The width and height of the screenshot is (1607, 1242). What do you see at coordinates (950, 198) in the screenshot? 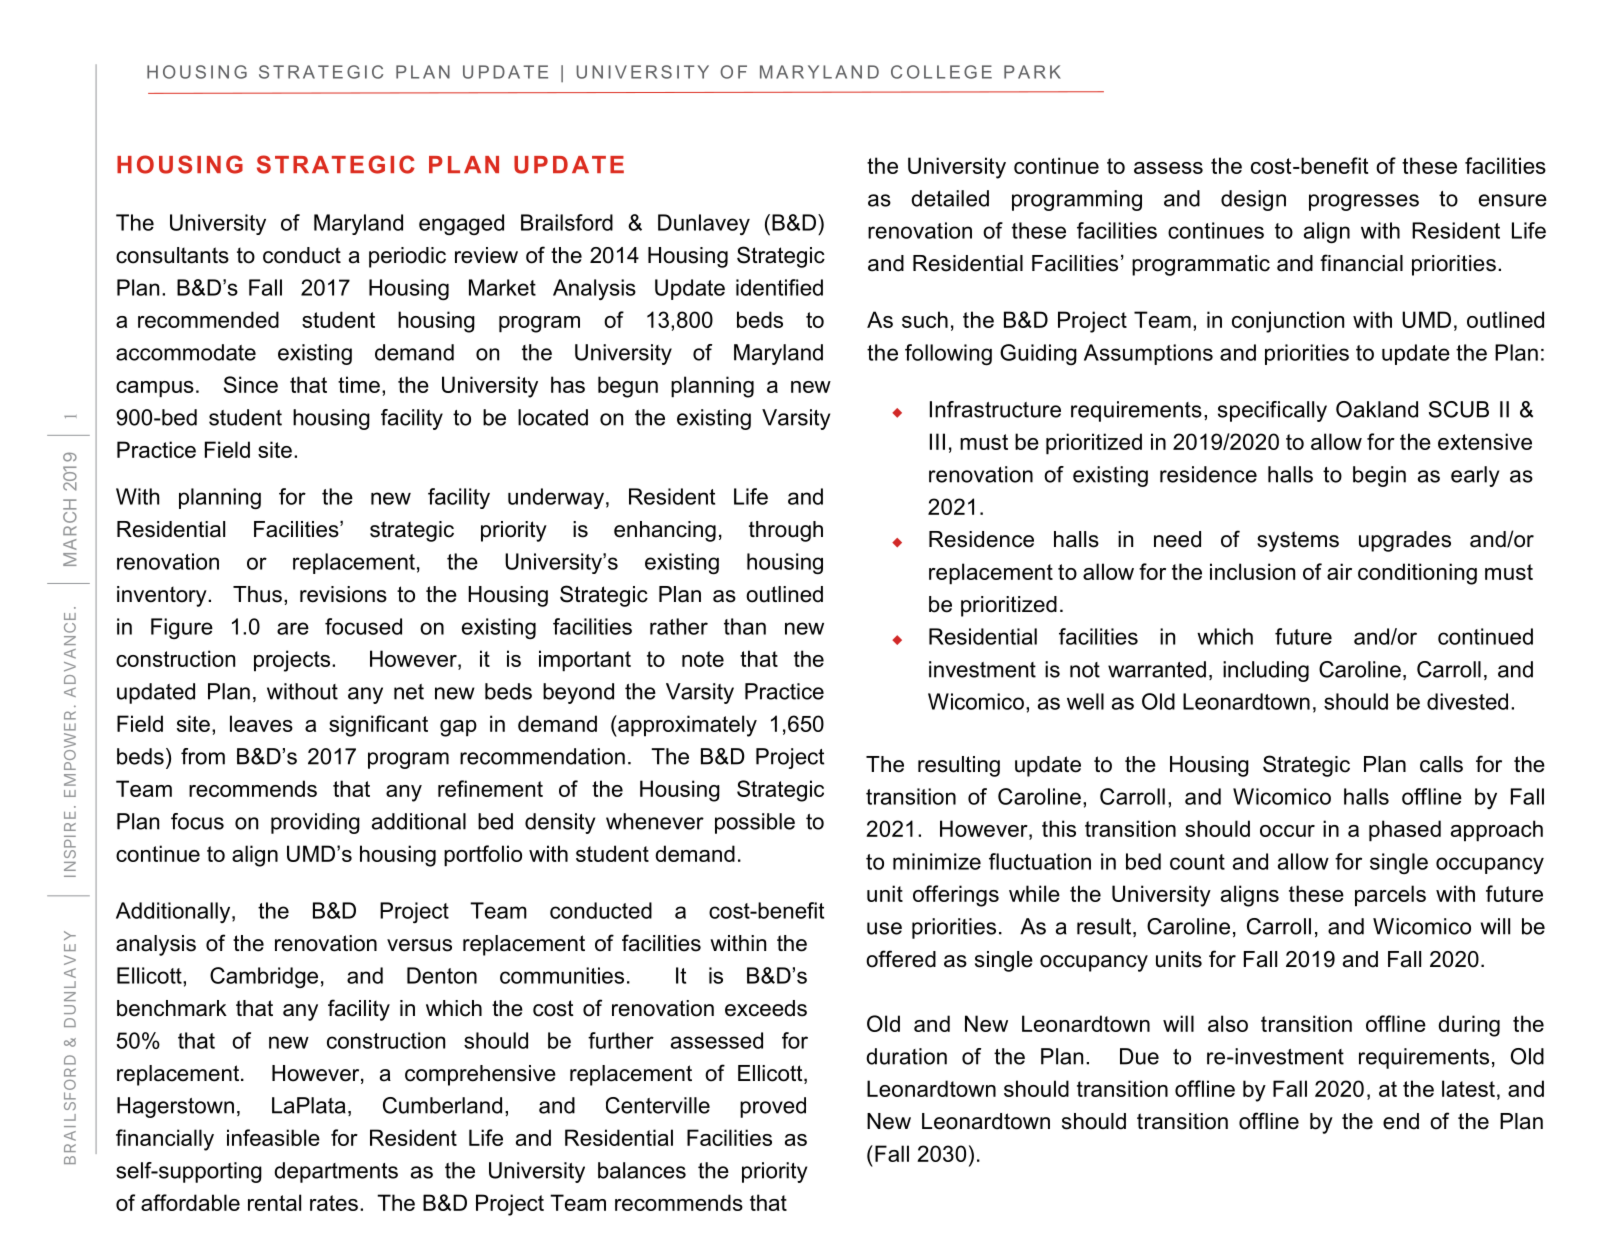
I see `detailed` at bounding box center [950, 198].
